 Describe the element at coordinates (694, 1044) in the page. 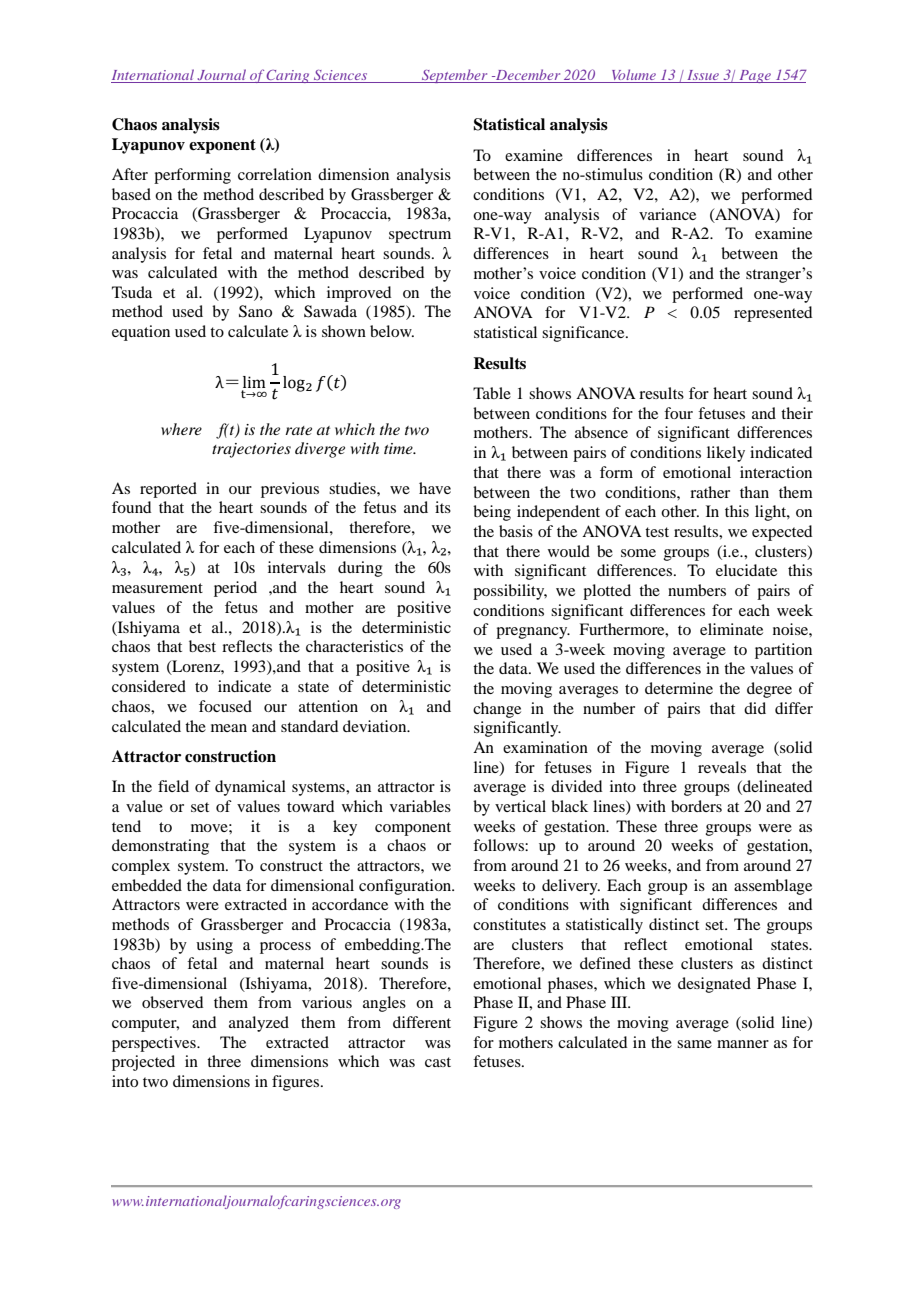

I see `same` at that location.
